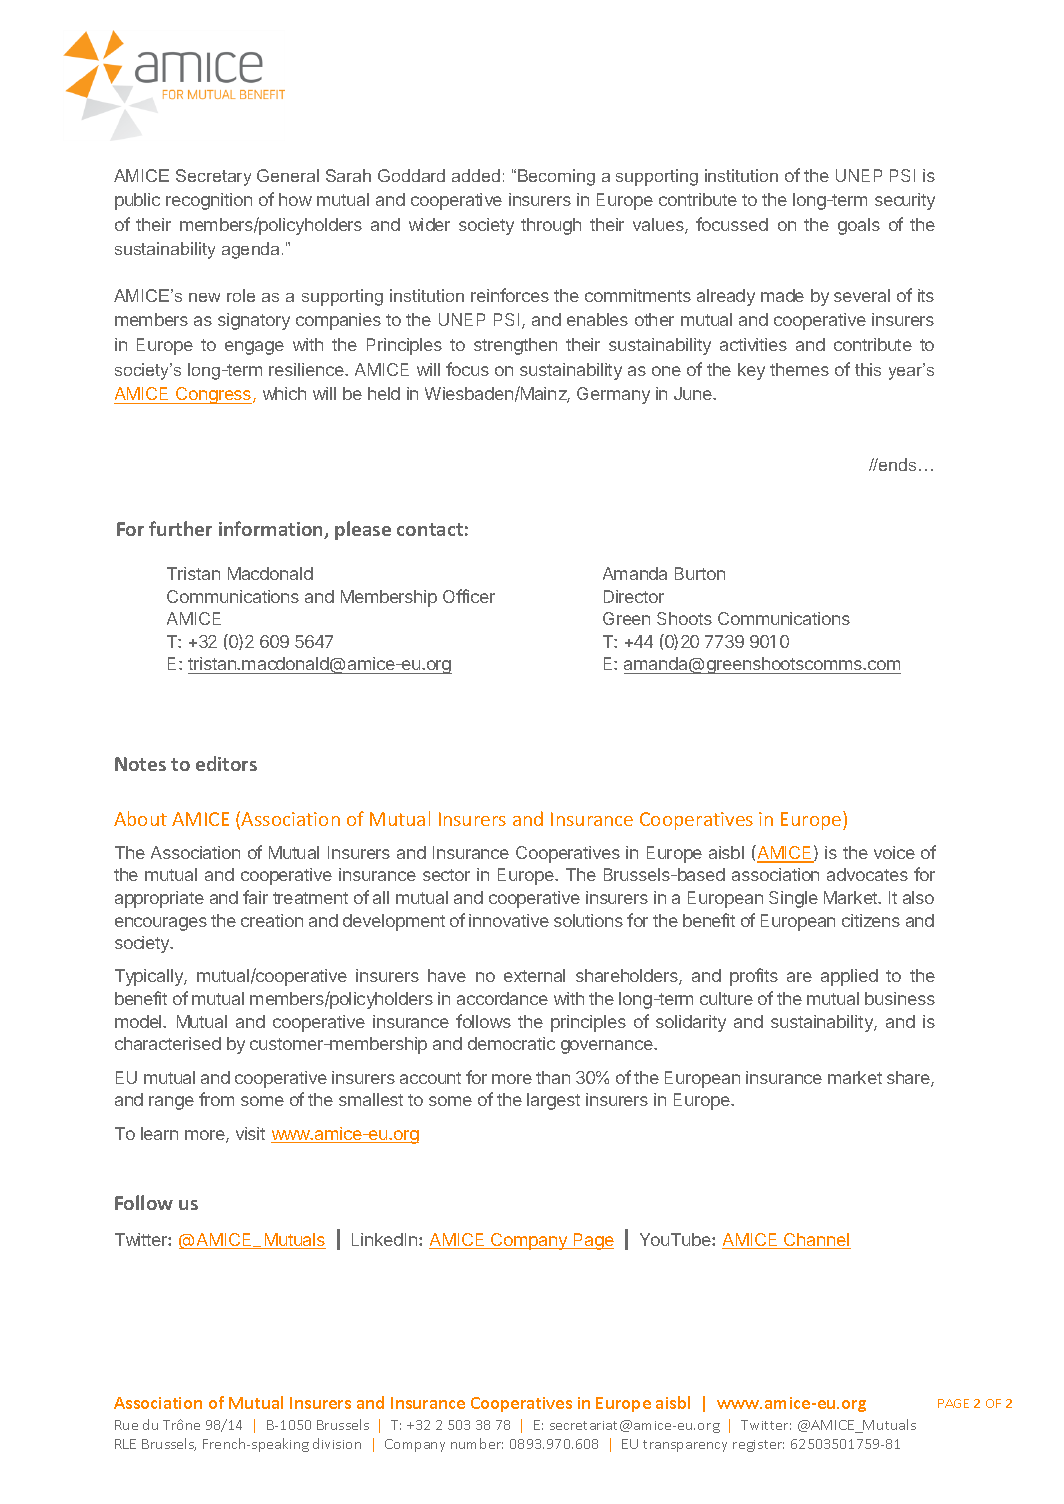 This image has width=1064, height=1504. Describe the element at coordinates (894, 852) in the image. I see `voice` at that location.
